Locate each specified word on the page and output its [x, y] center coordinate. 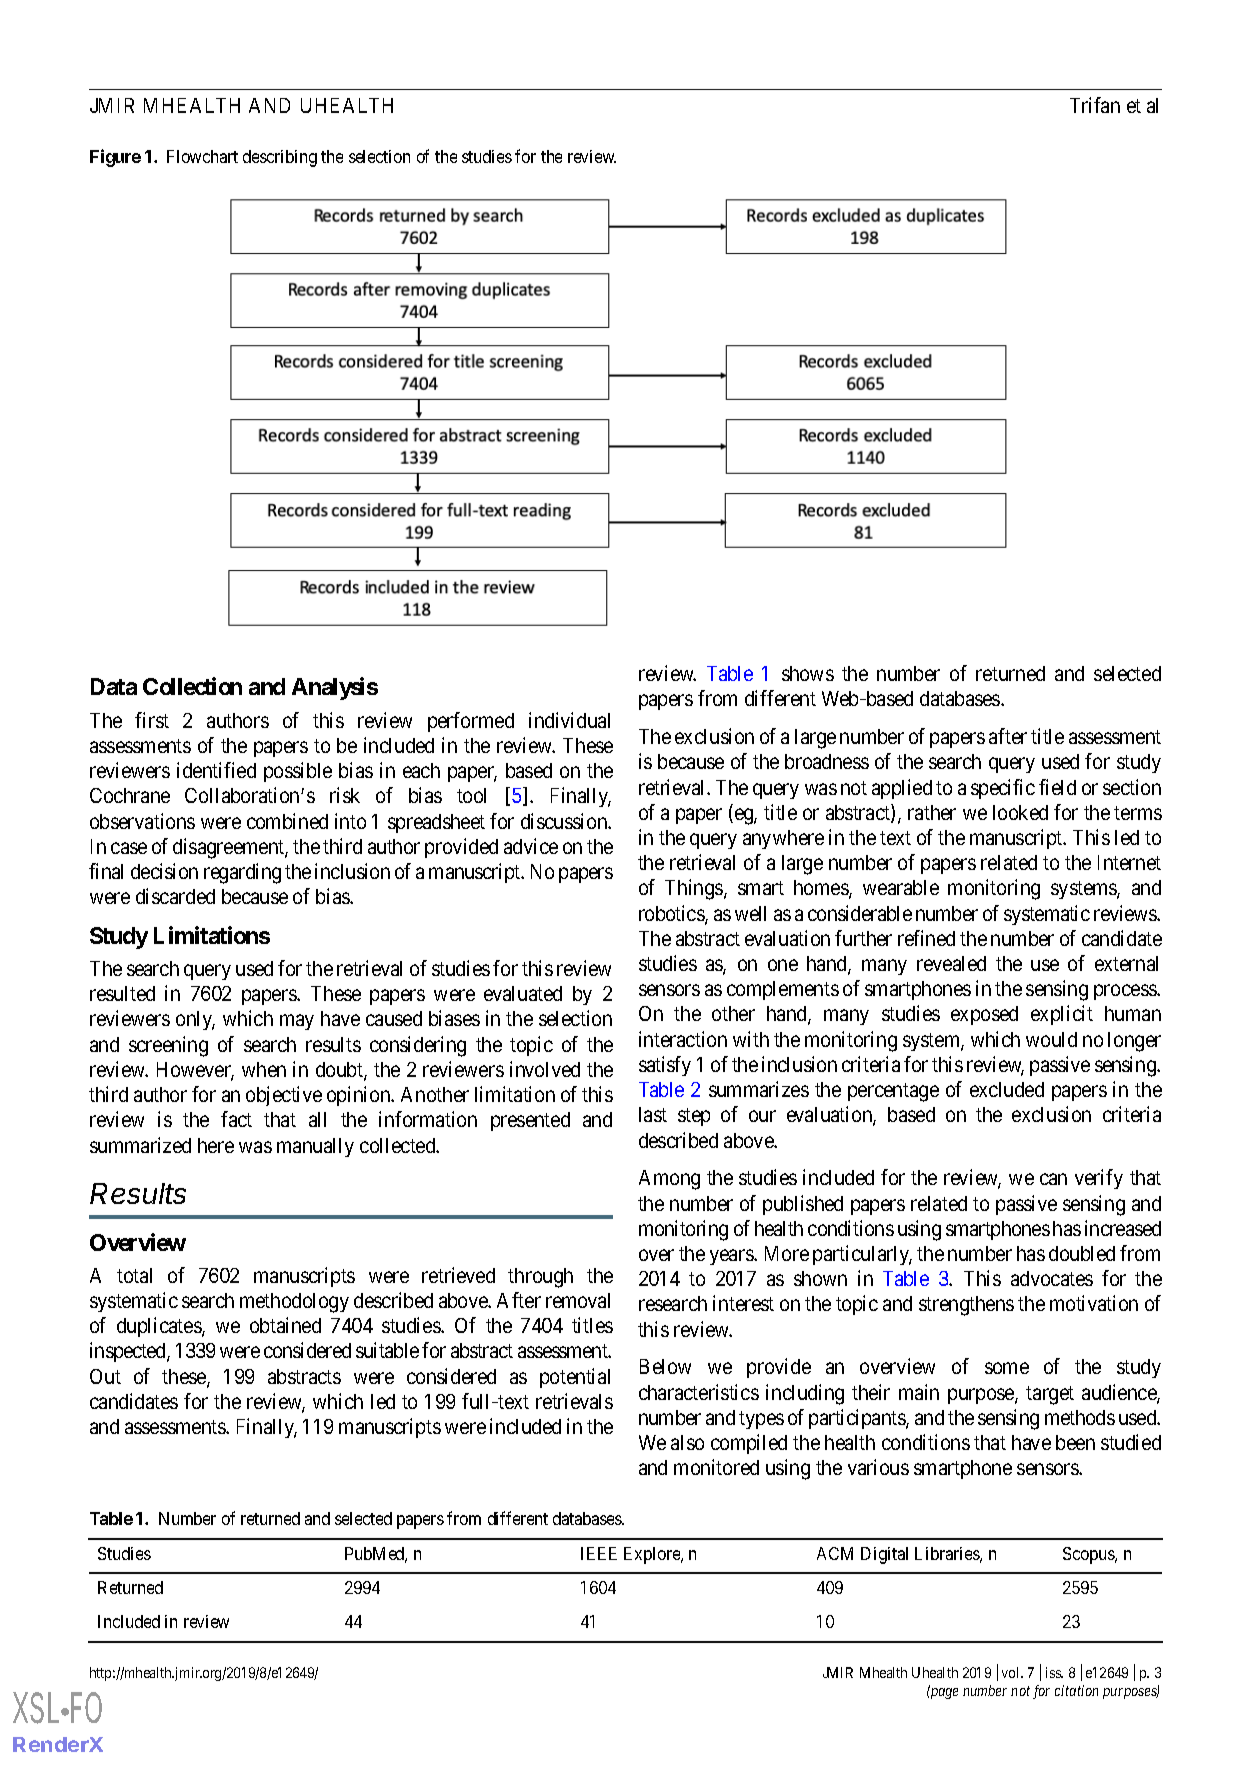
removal [578, 1300]
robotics [672, 914]
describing [280, 158]
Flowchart [202, 156]
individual [569, 720]
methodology [294, 1303]
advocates [1052, 1278]
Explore [653, 1555]
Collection [192, 686]
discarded [175, 896]
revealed [951, 963]
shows [808, 673]
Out [105, 1376]
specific [1003, 789]
